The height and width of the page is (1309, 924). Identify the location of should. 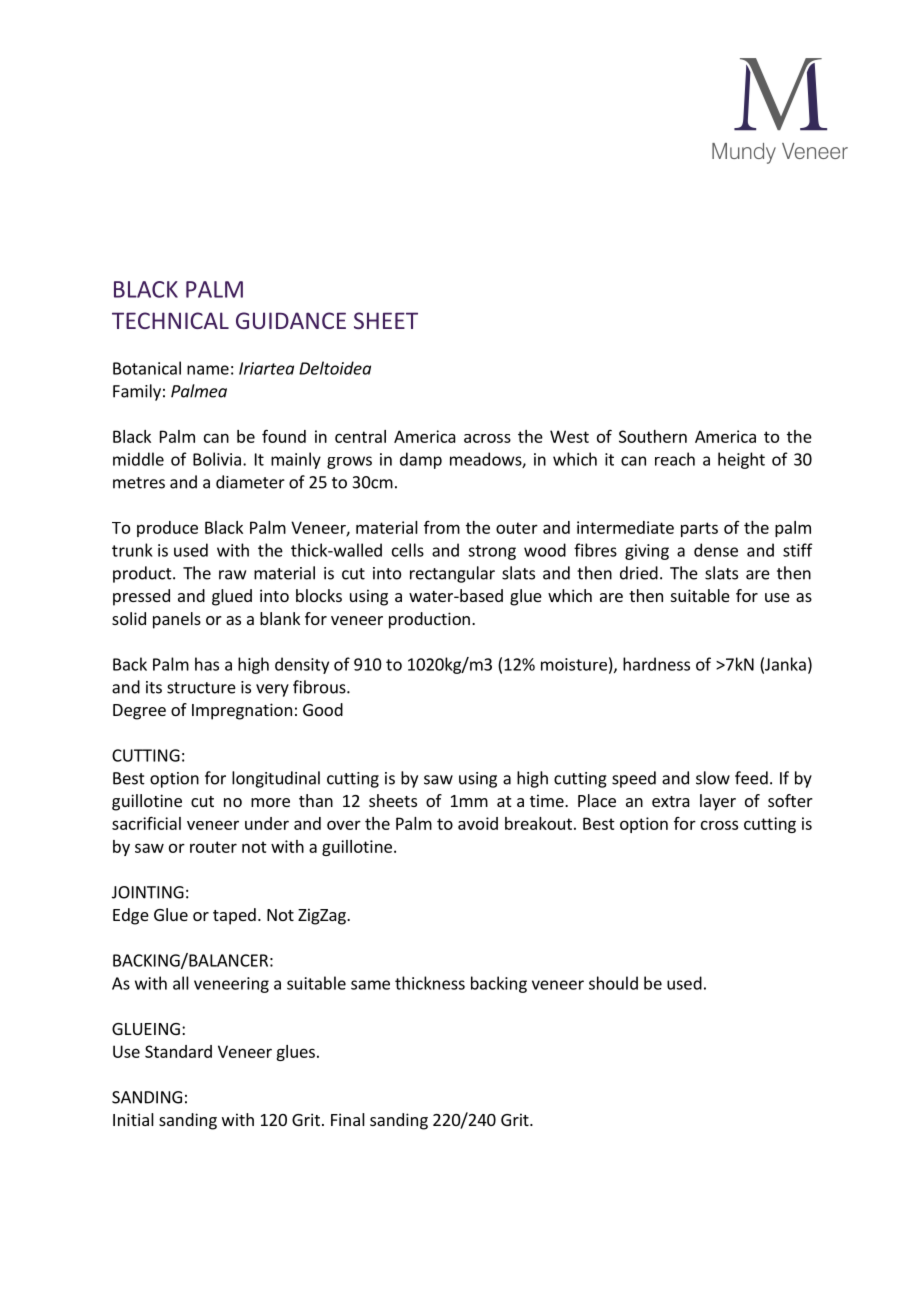
(613, 983).
